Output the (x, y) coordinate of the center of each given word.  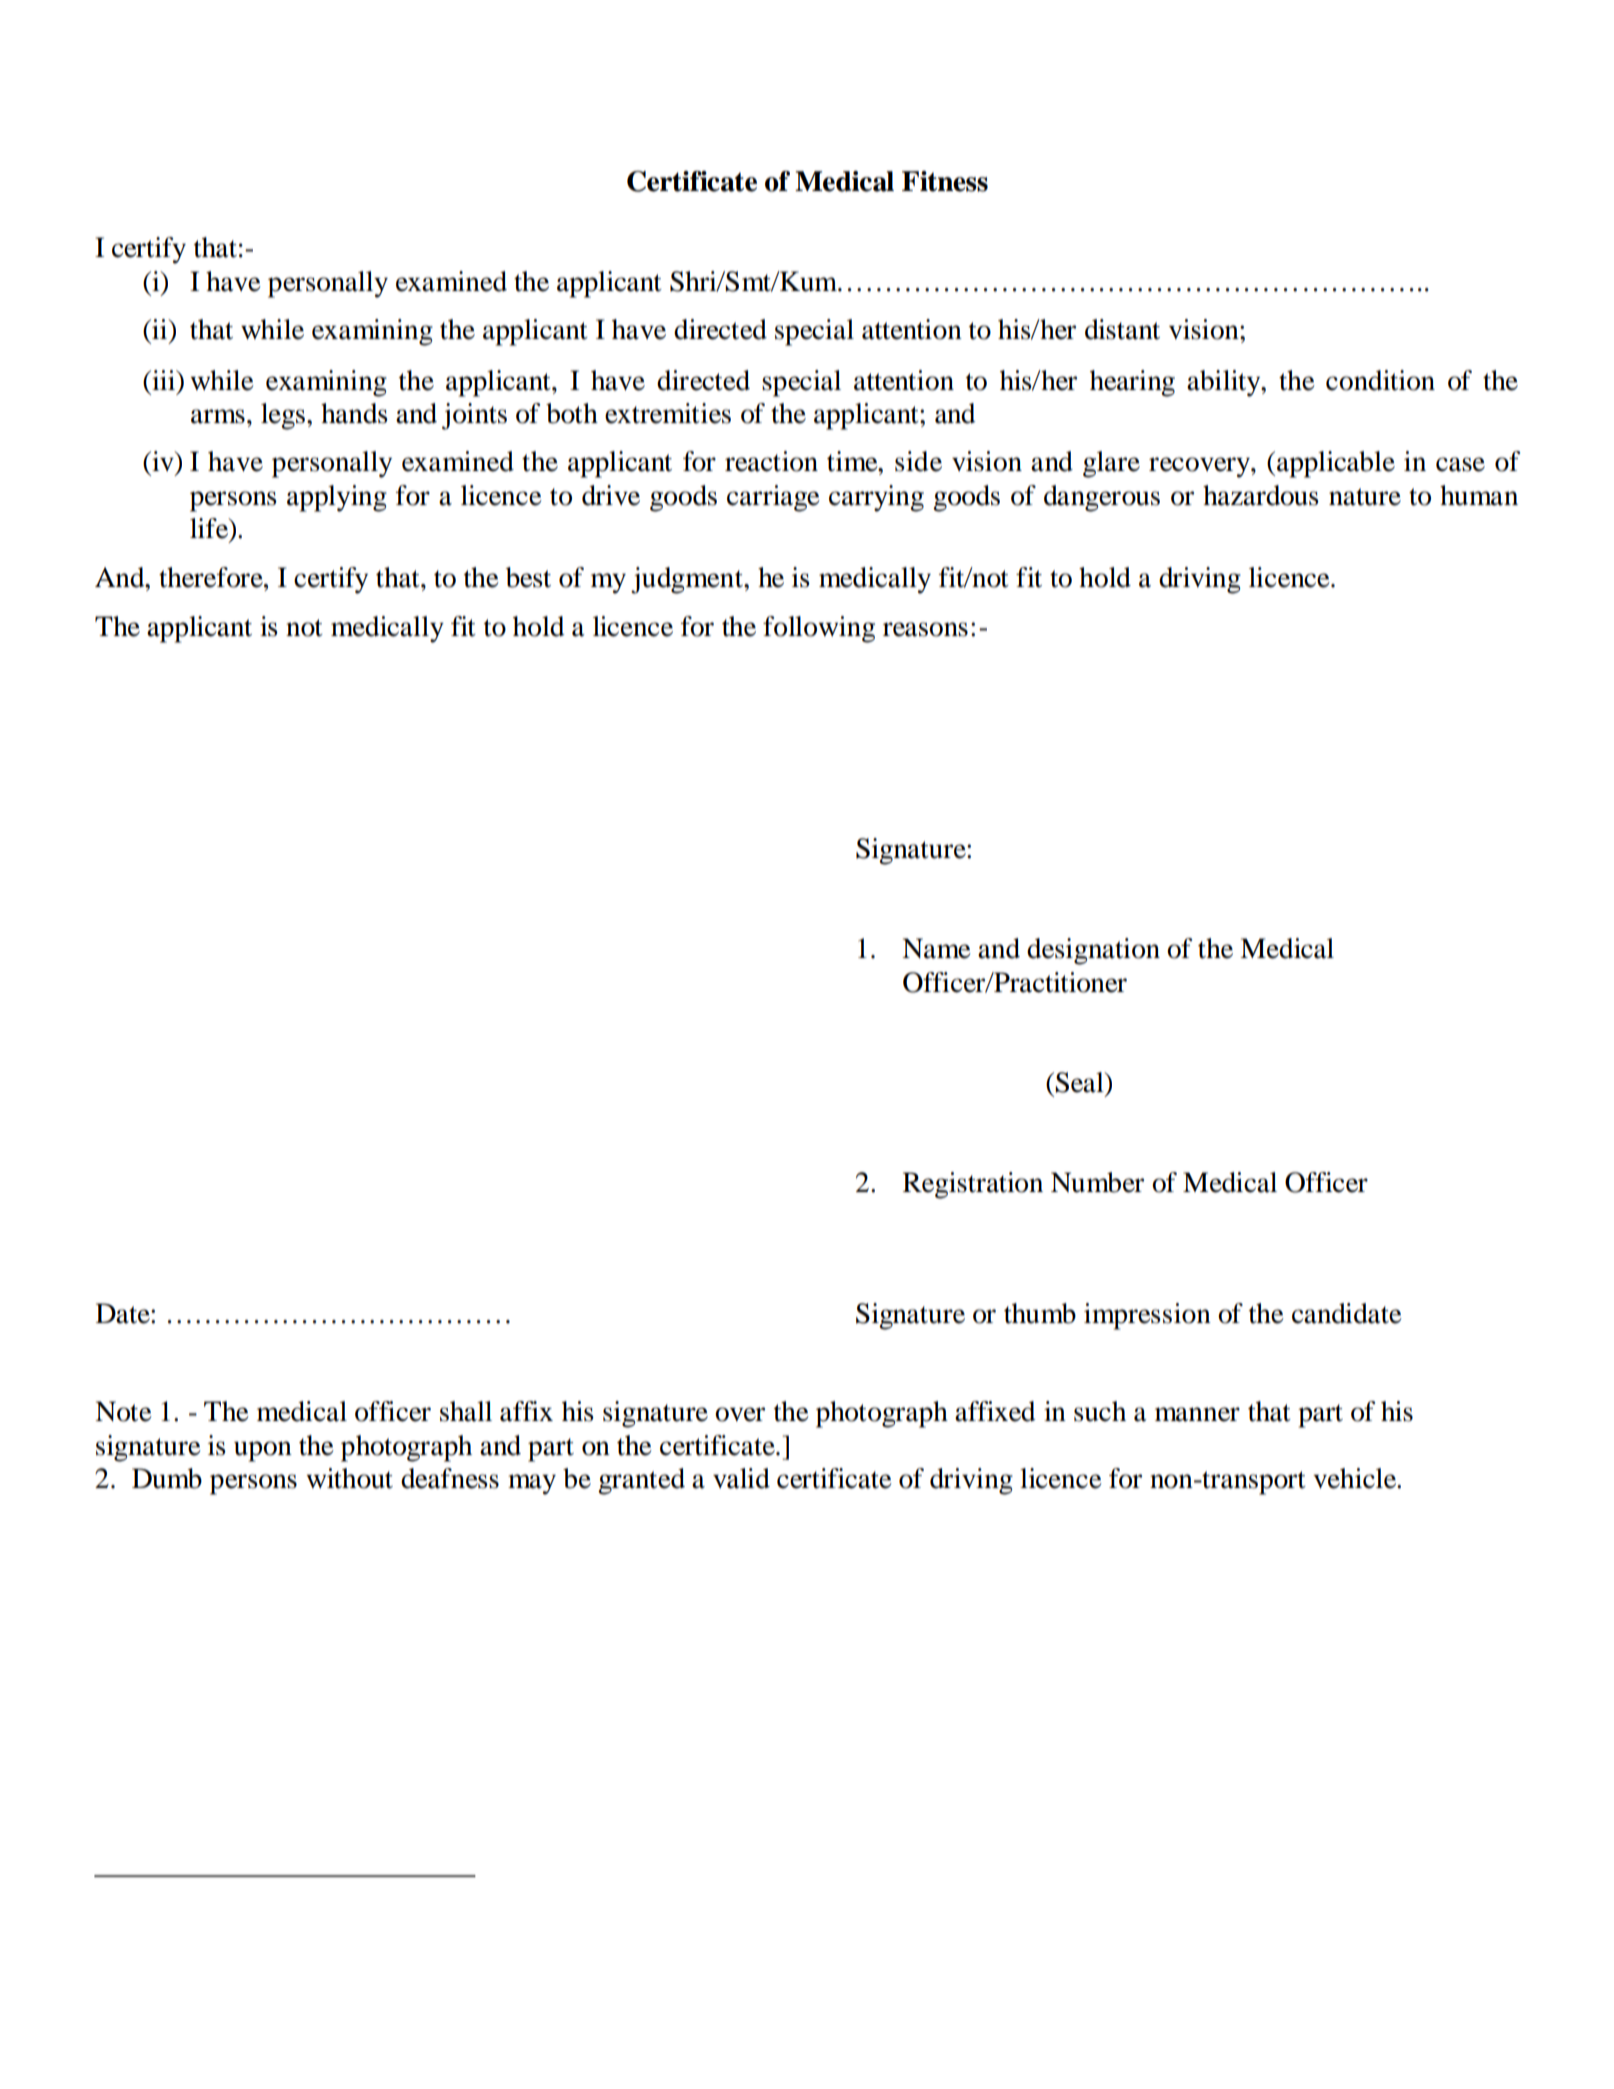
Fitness (945, 181)
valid (741, 1478)
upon (263, 1451)
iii (164, 380)
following (819, 629)
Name (936, 948)
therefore (212, 577)
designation (1093, 951)
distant (1122, 329)
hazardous (1261, 495)
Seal (1080, 1082)
